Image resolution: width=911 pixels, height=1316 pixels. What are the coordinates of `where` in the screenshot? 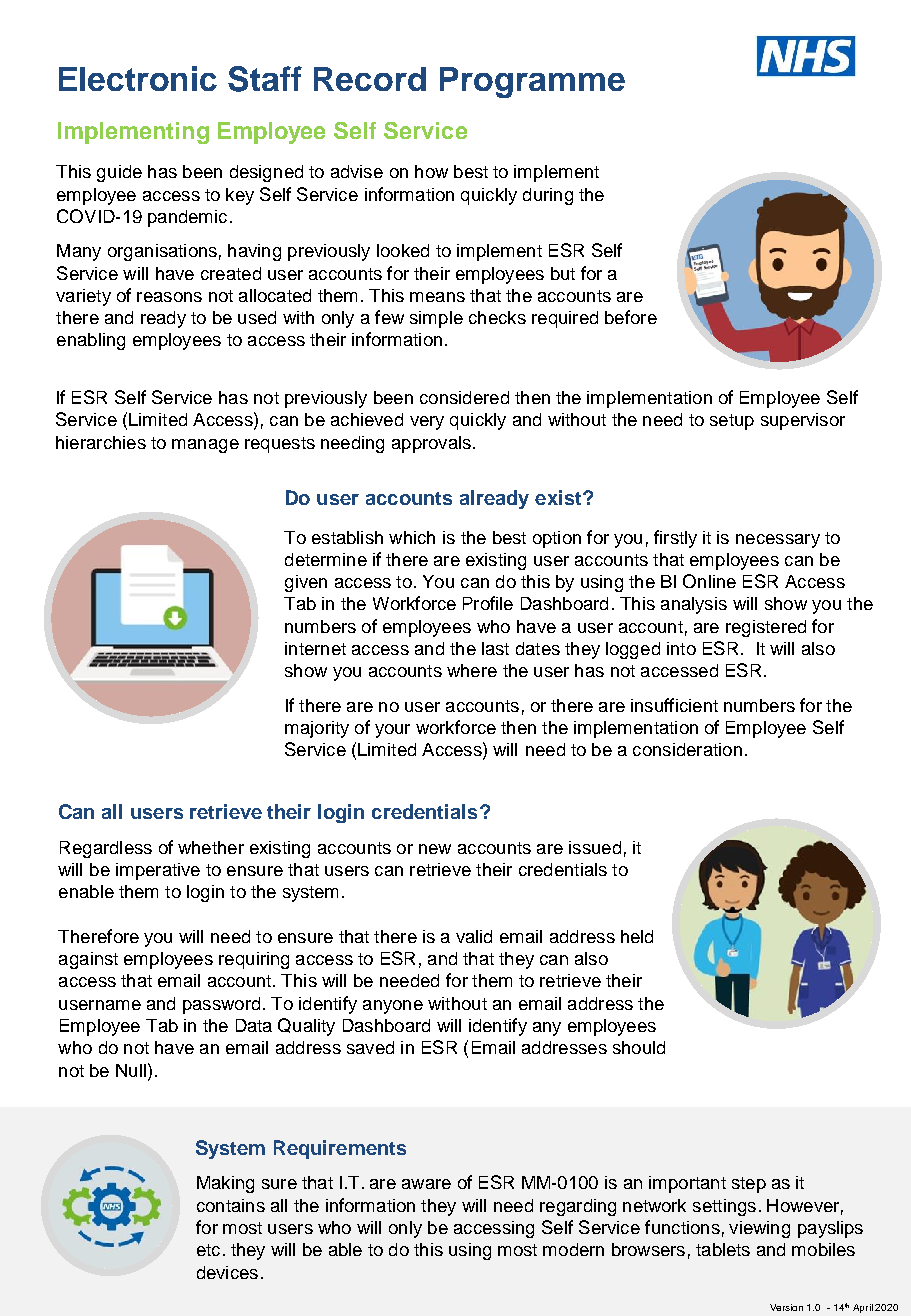 It's located at (472, 670).
